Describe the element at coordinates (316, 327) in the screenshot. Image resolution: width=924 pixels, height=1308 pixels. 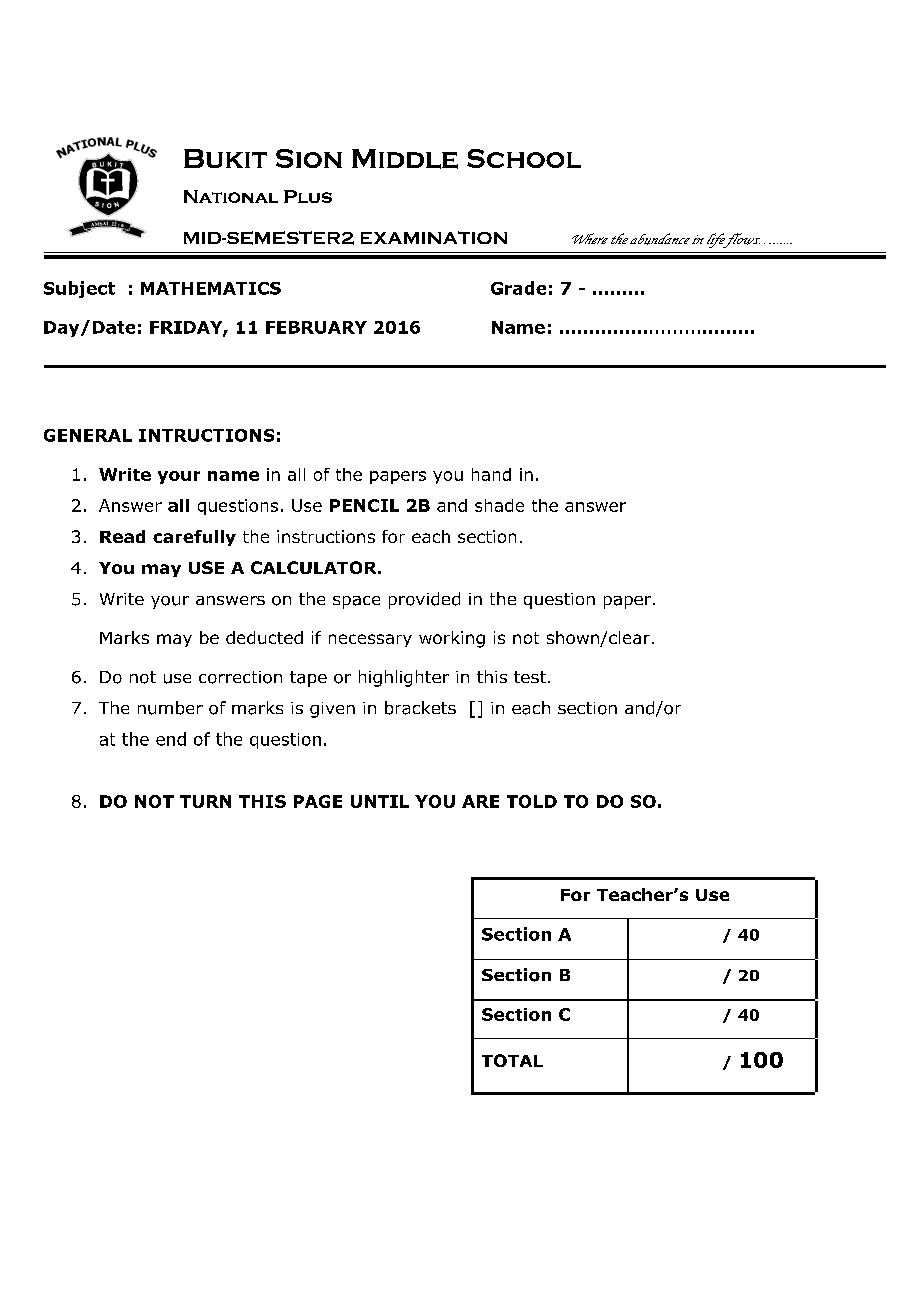
I see `FEBRUARY` at that location.
